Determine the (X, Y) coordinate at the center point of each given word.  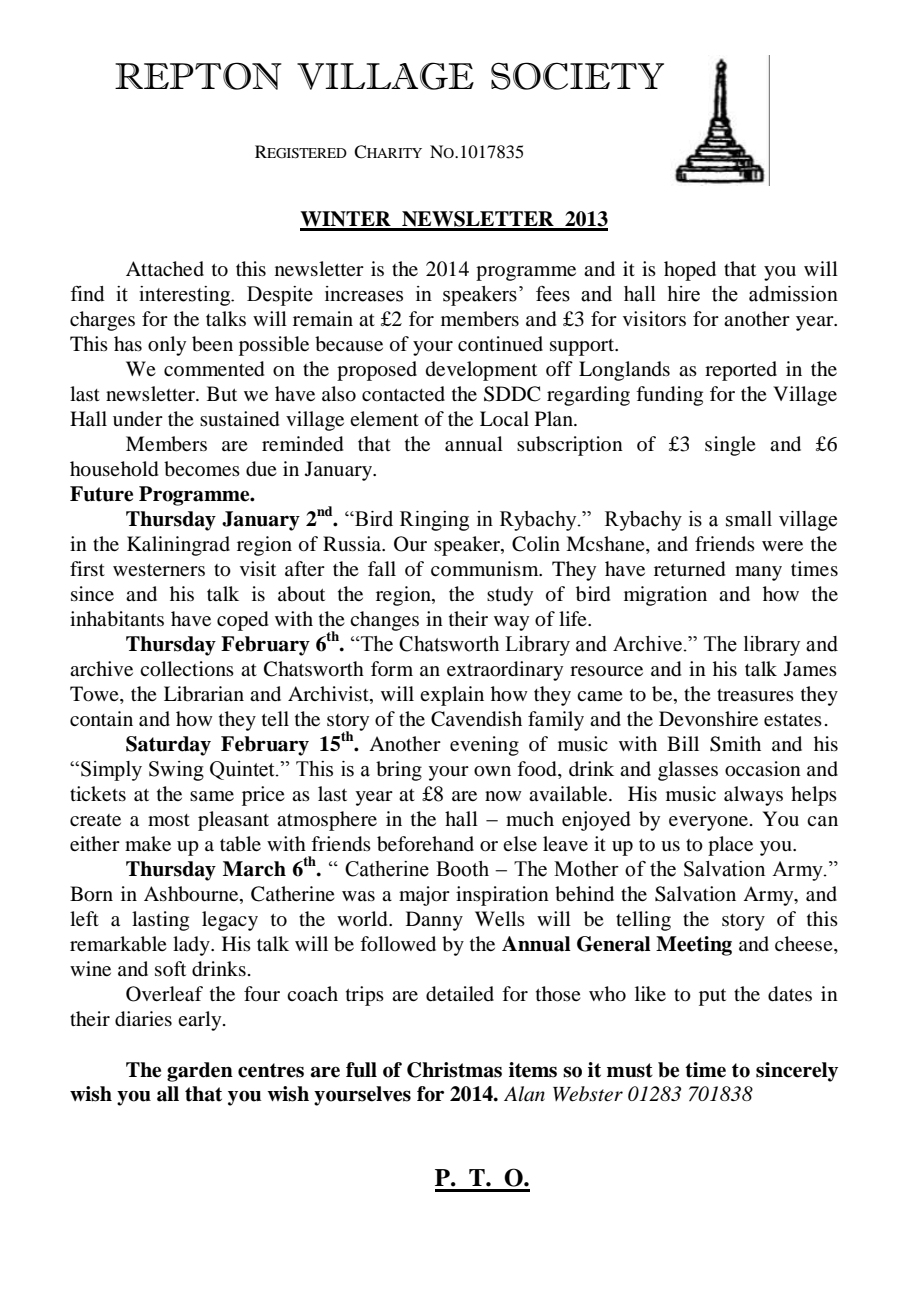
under (138, 419)
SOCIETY (577, 76)
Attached (165, 268)
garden (200, 1072)
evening (484, 746)
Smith (735, 744)
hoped (690, 271)
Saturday (168, 746)
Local (504, 418)
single (730, 446)
